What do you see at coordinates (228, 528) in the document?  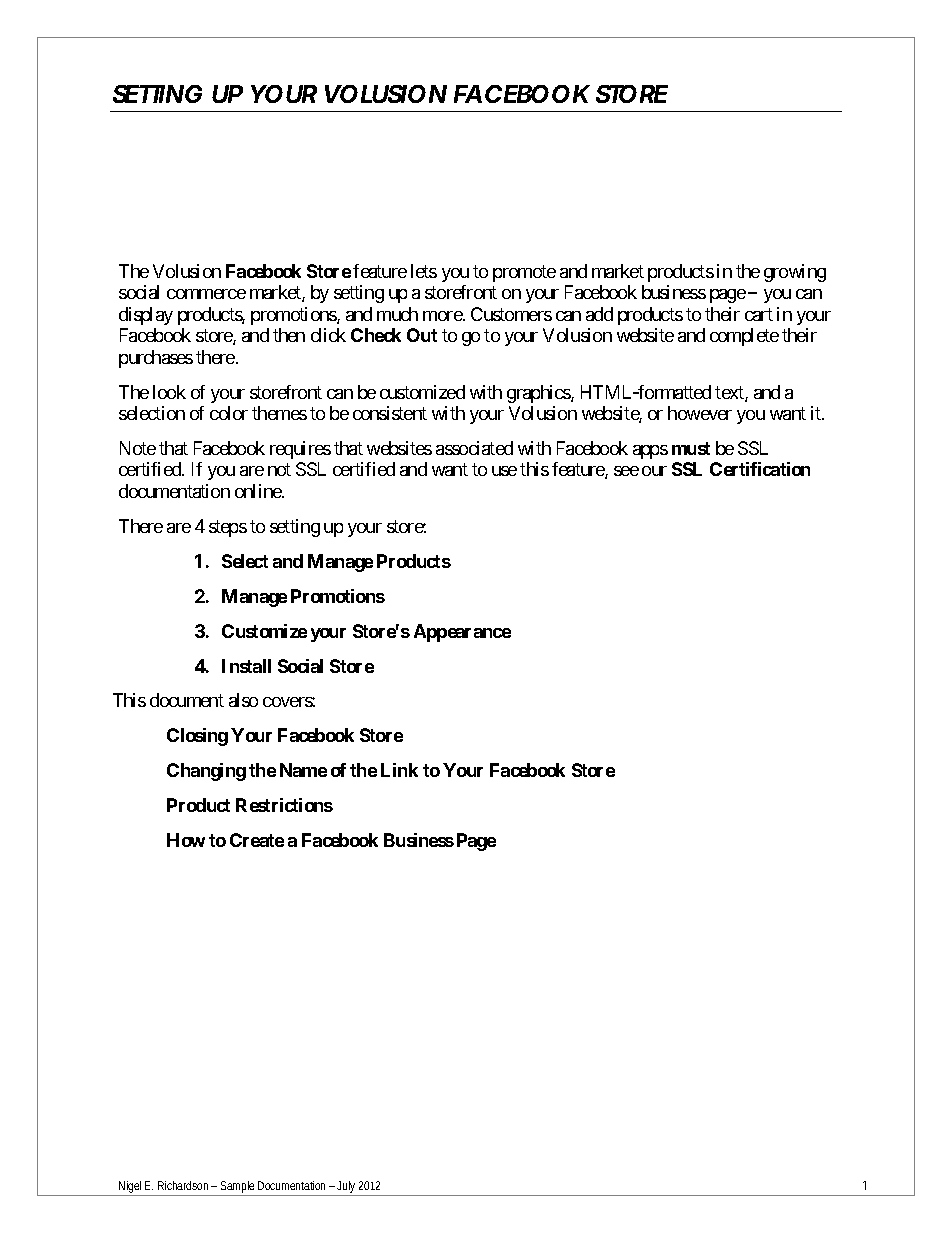 I see `steps` at bounding box center [228, 528].
